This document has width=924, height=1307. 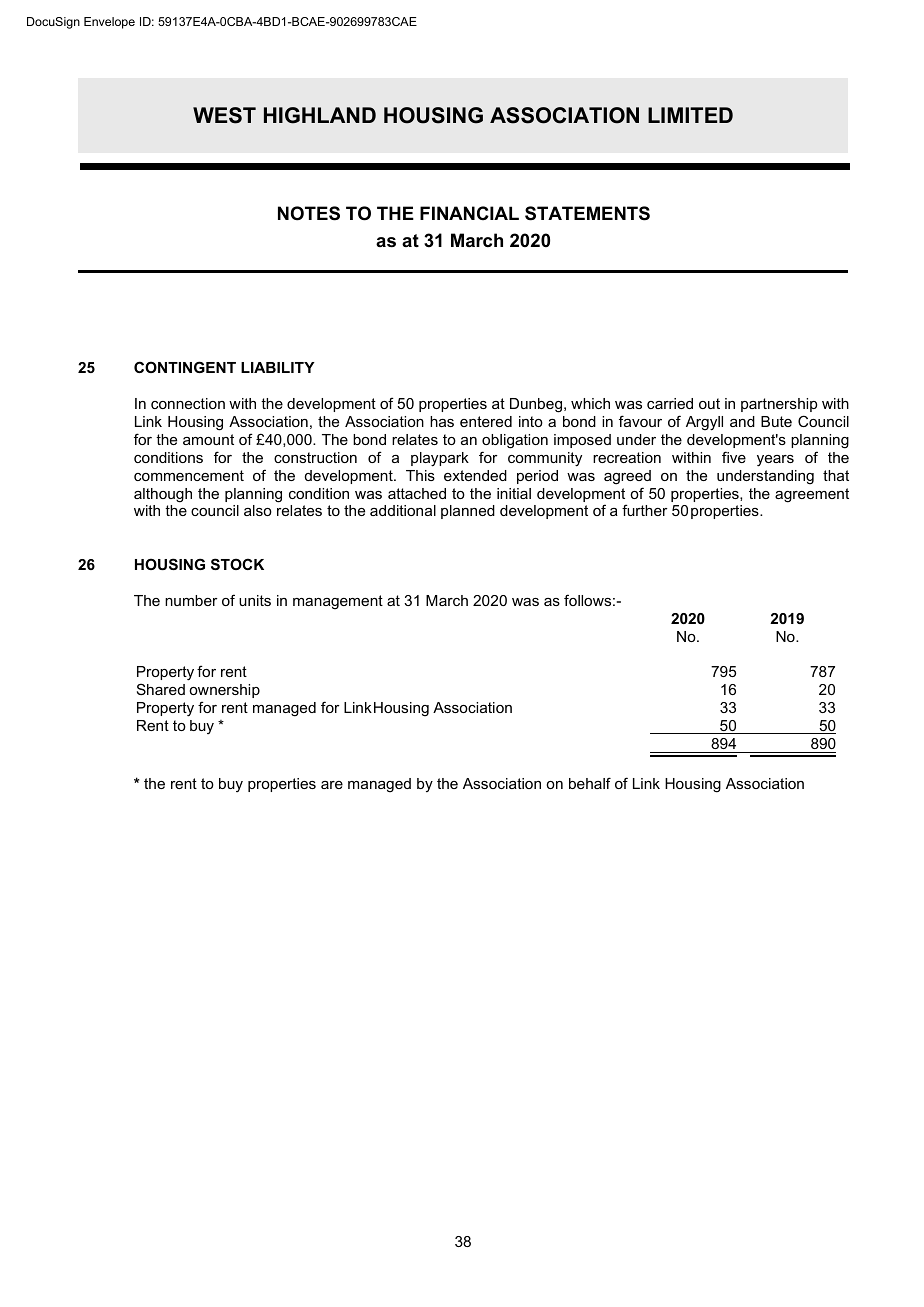 I want to click on ownership, so click(x=224, y=691).
